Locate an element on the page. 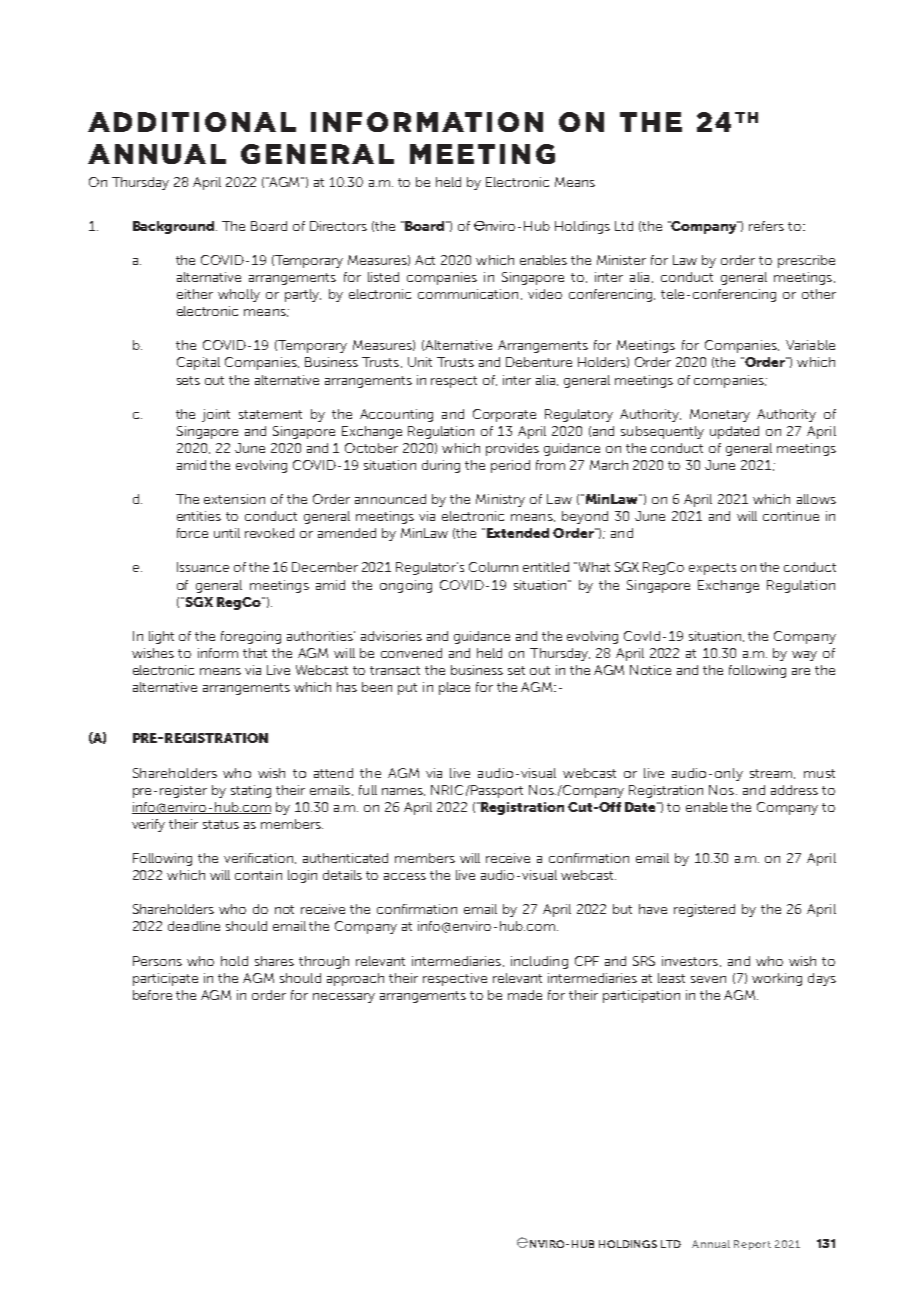  before is located at coordinates (152, 995).
